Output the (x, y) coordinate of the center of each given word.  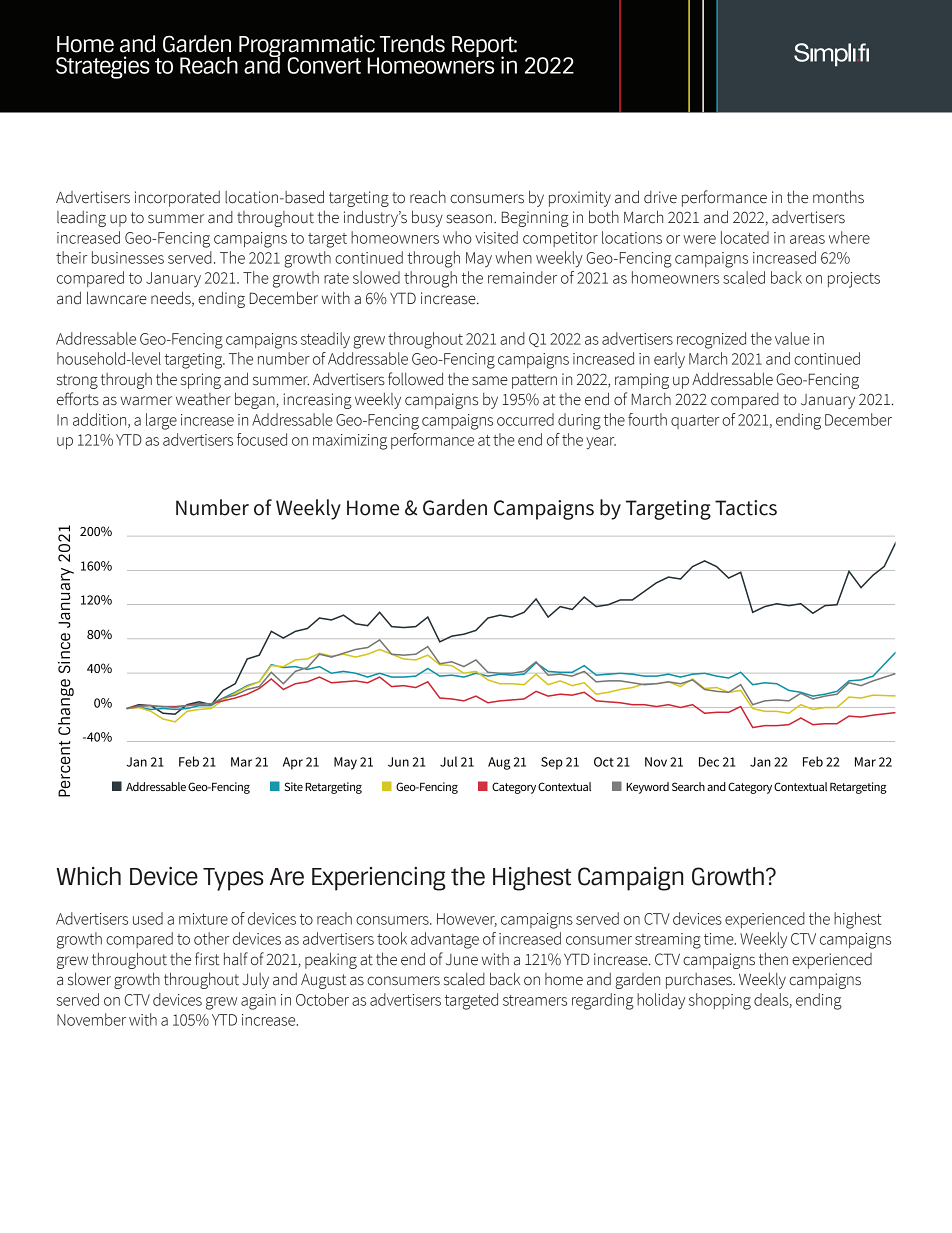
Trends (412, 44)
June (462, 960)
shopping (720, 1001)
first (207, 959)
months (838, 197)
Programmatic (307, 47)
